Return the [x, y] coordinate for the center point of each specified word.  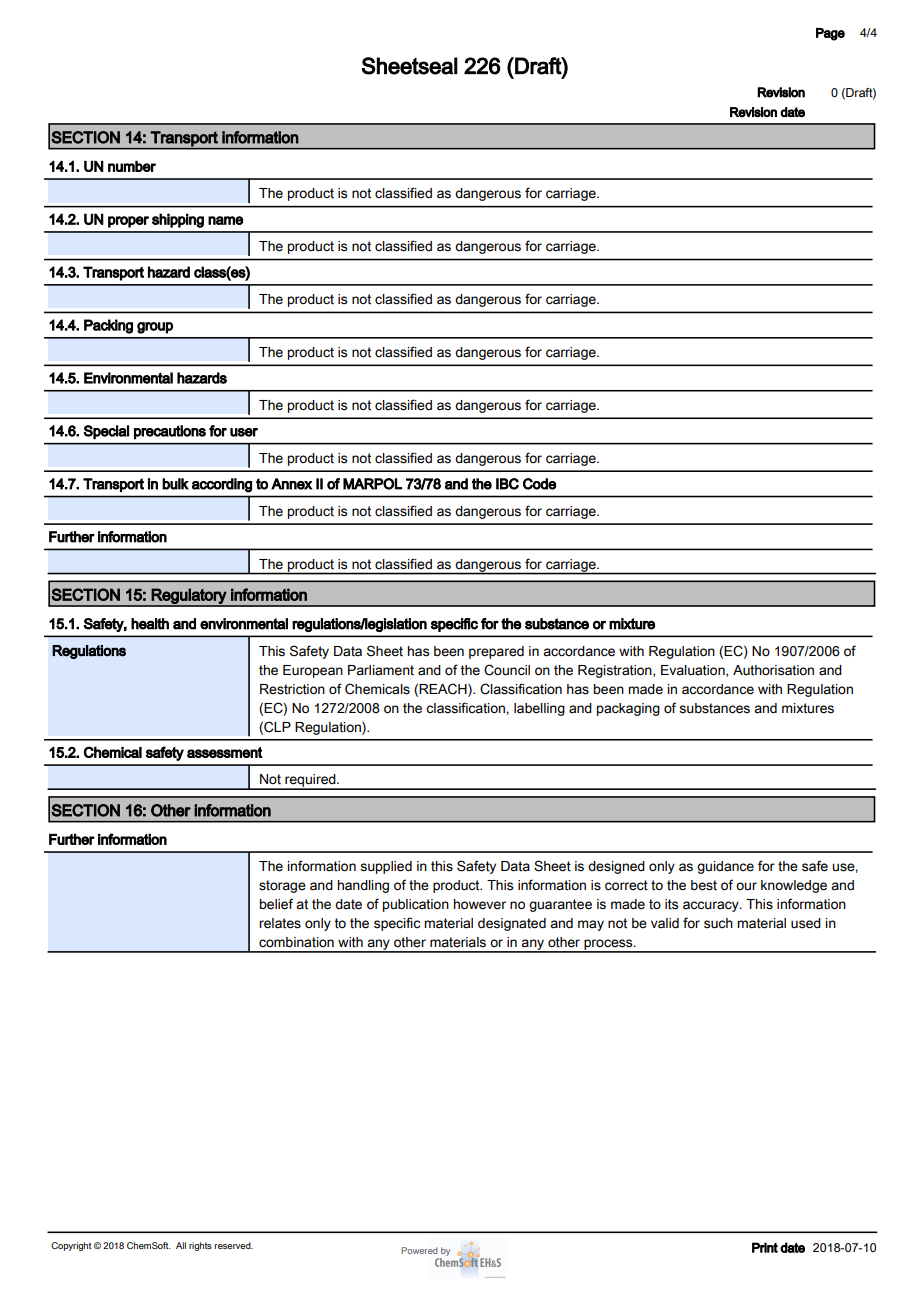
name [225, 220]
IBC [507, 484]
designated [512, 924]
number [132, 166]
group [155, 328]
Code [539, 484]
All [181, 1245]
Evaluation [694, 671]
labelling [539, 709]
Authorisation [773, 670]
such [718, 923]
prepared [496, 652]
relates [280, 923]
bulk [175, 484]
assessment [225, 752]
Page [830, 34]
